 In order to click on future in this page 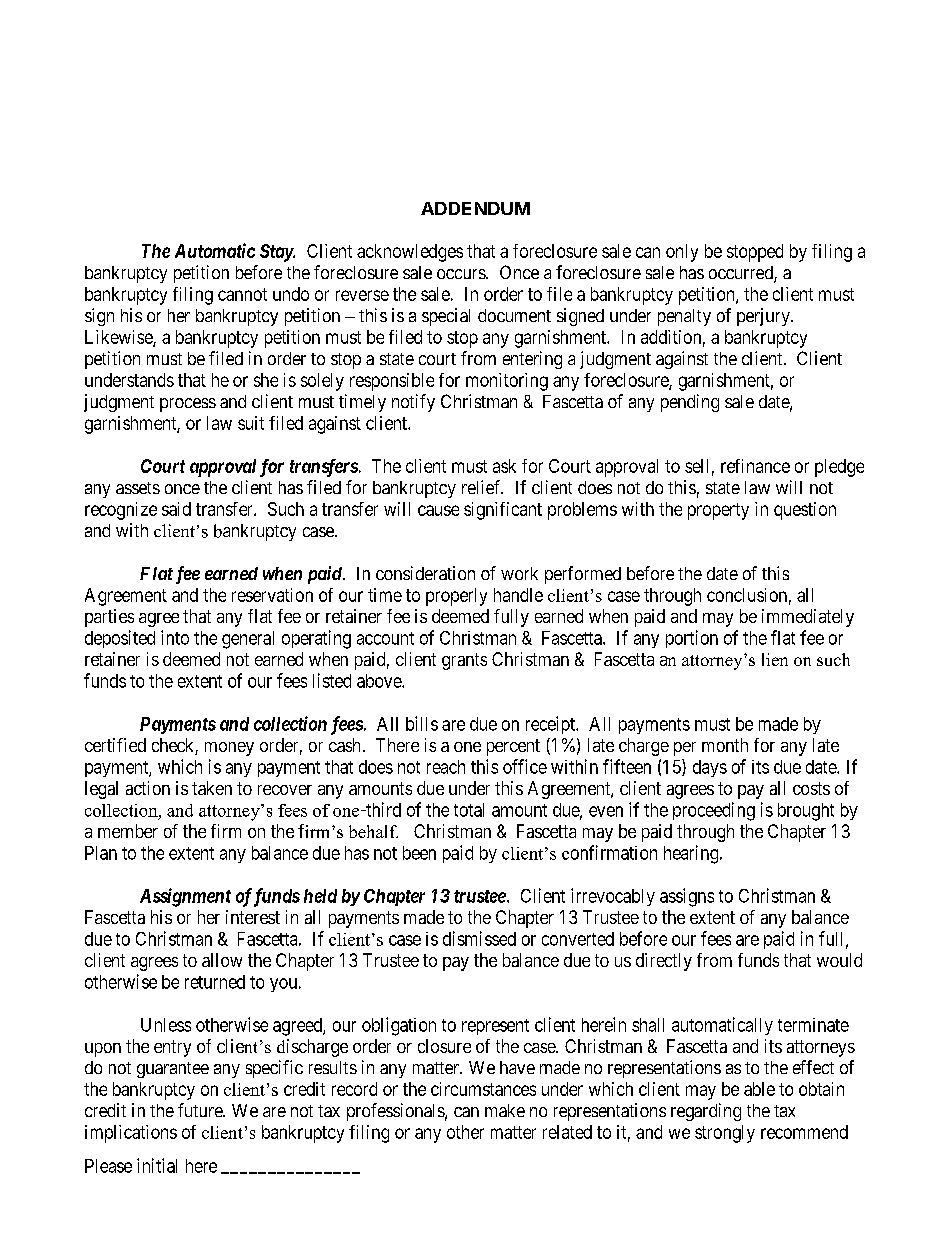, I will do `click(201, 1110)`.
